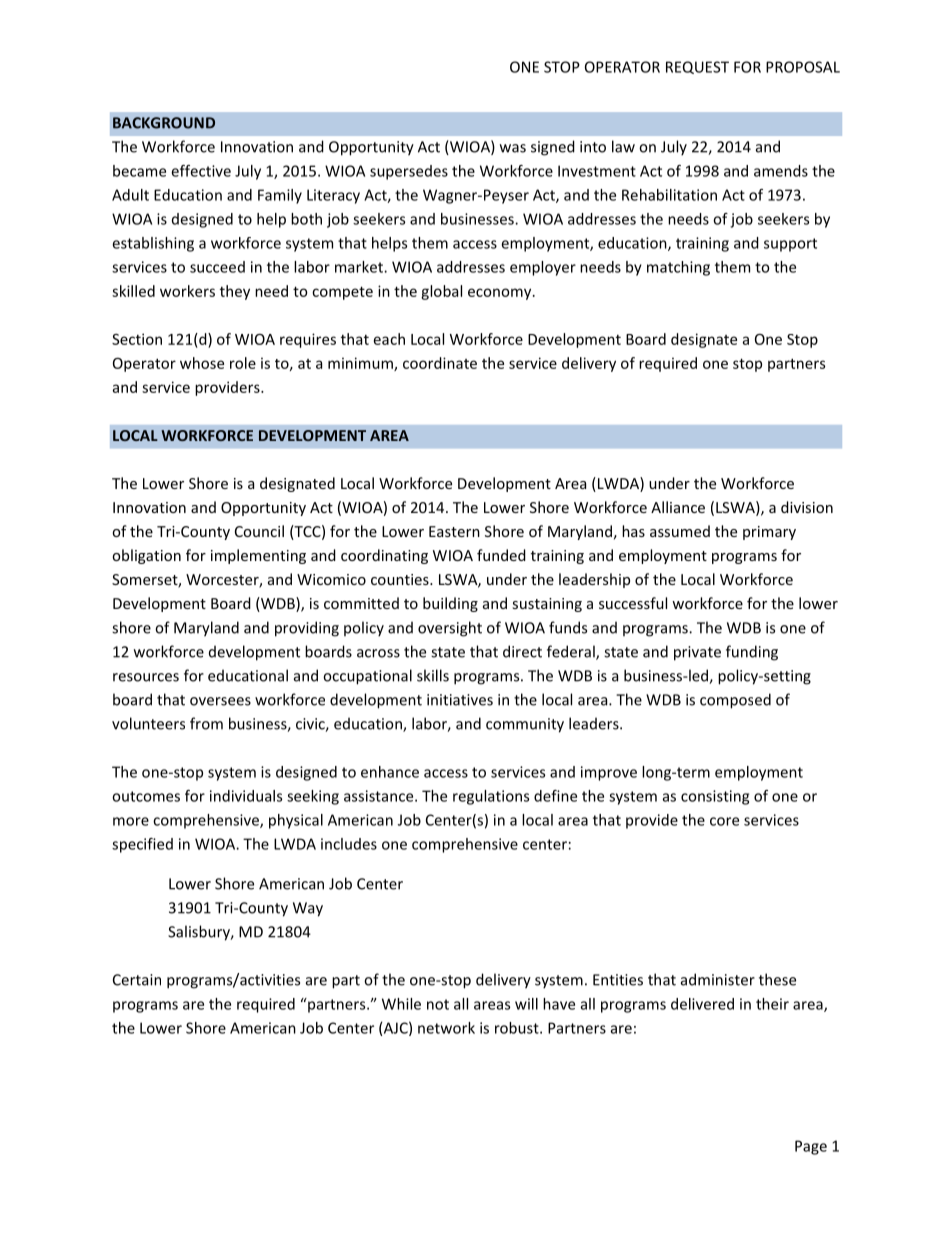 The height and width of the screenshot is (1233, 952). Describe the element at coordinates (811, 1147) in the screenshot. I see `Page` at that location.
